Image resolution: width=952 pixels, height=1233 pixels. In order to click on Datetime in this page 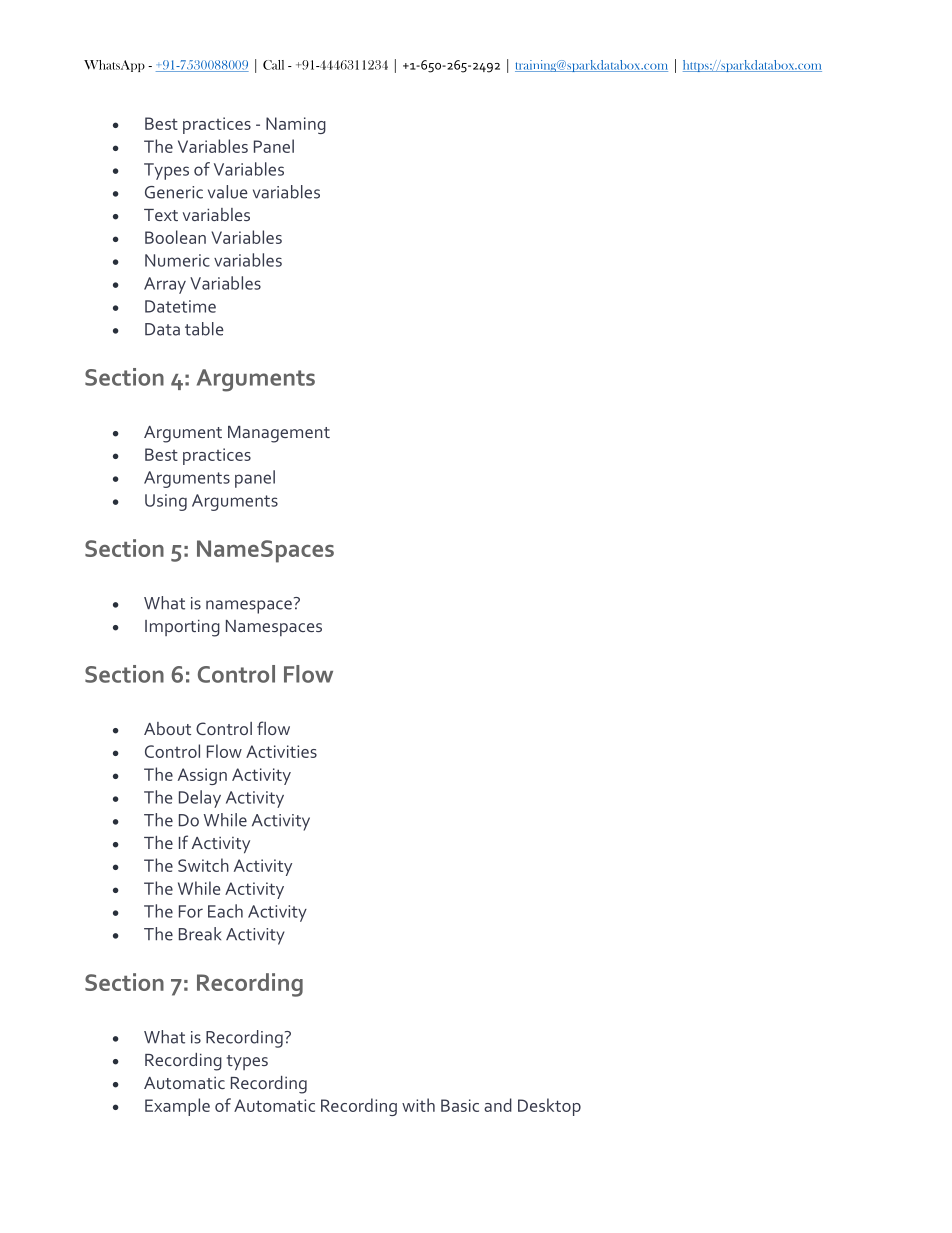, I will do `click(180, 306)`.
